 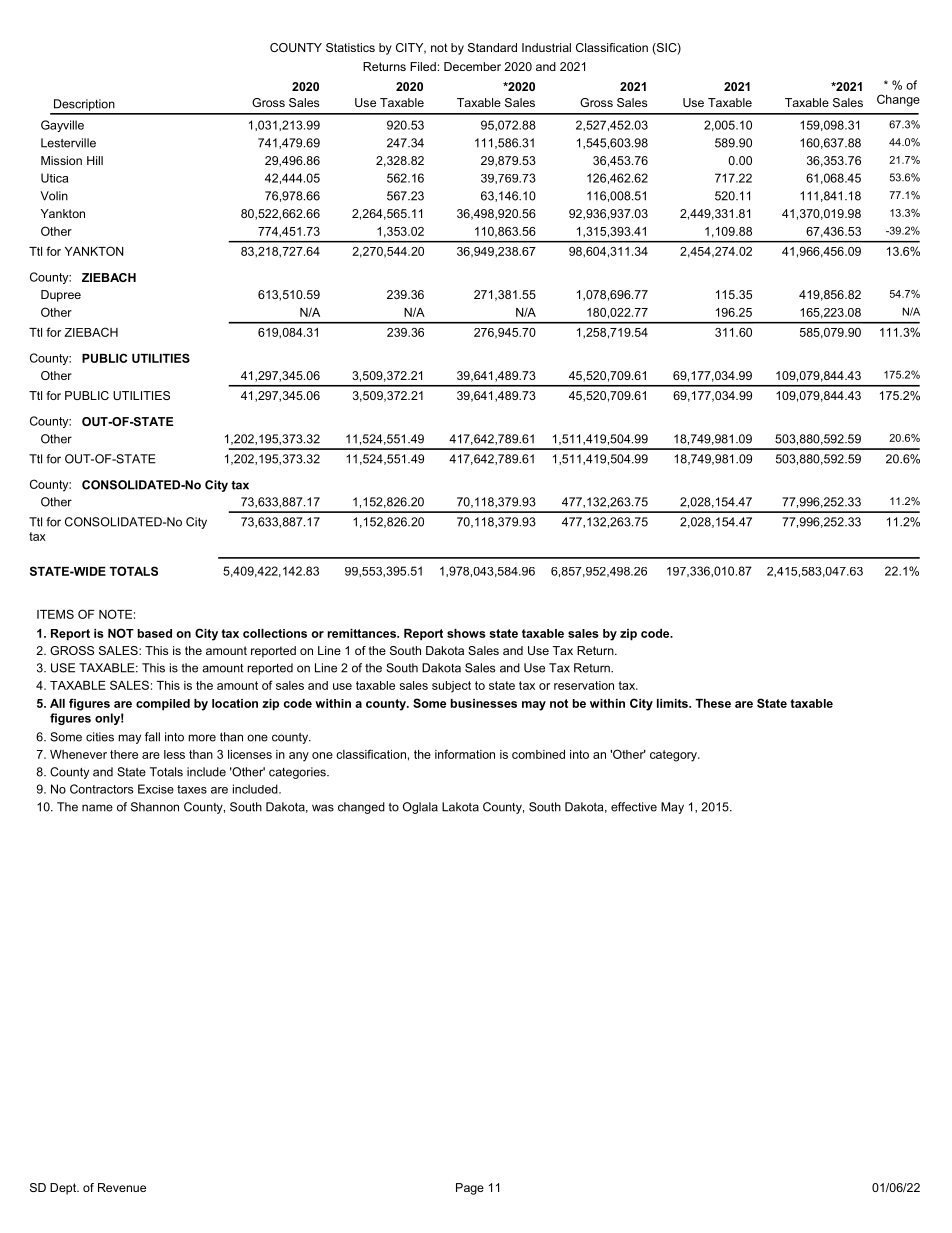 What do you see at coordinates (466, 633) in the screenshot?
I see `shows` at bounding box center [466, 633].
